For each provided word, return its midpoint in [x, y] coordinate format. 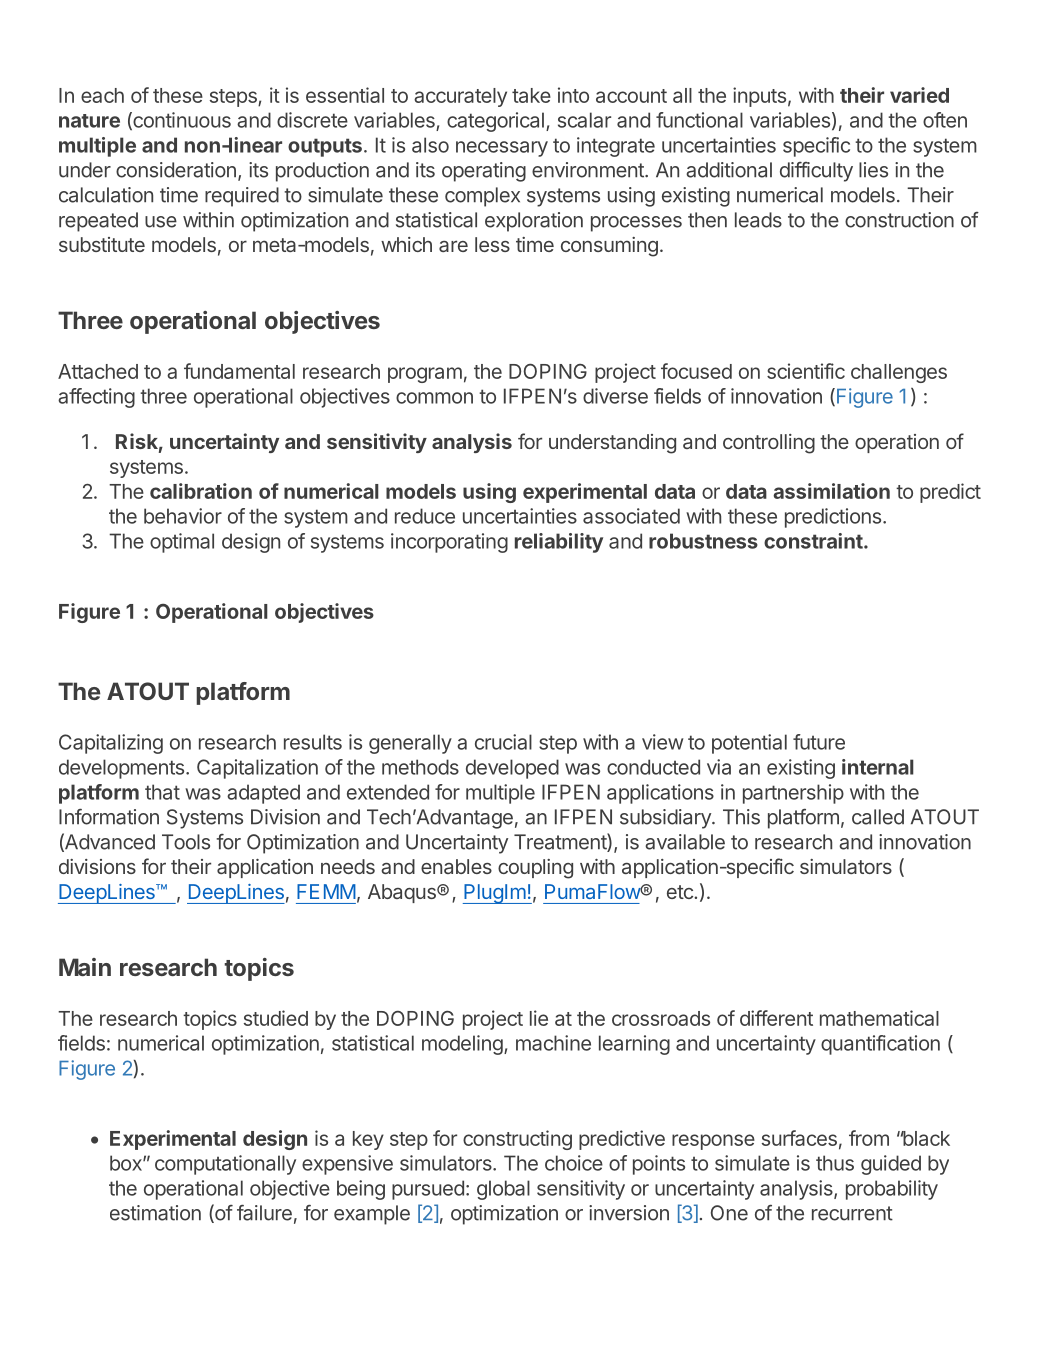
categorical [495, 122]
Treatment [561, 842]
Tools [186, 842]
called [878, 817]
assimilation [831, 491]
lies [873, 170]
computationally [225, 1165]
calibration [201, 491]
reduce [425, 516]
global [503, 1190]
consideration [176, 170]
